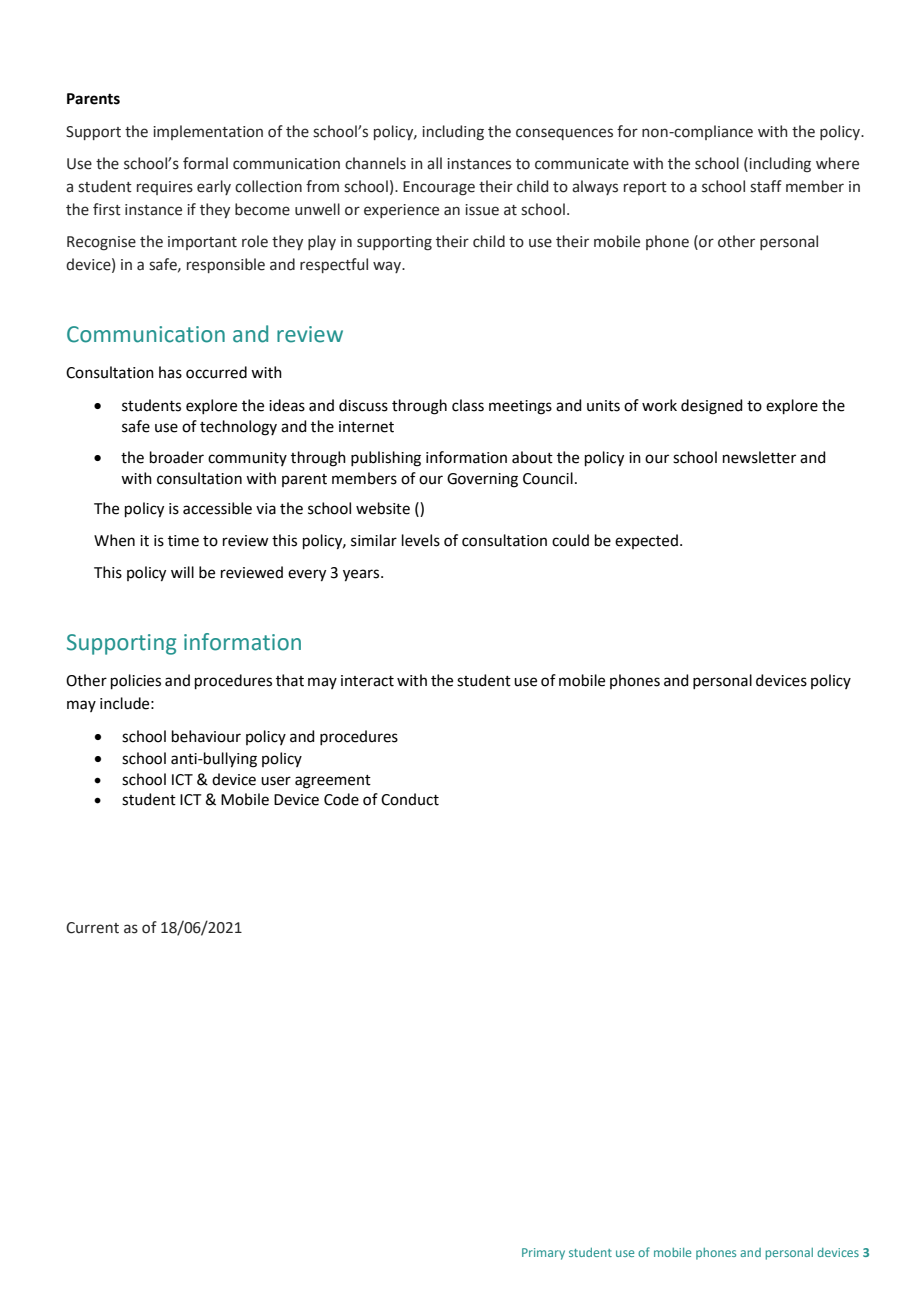 Image resolution: width=924 pixels, height=1309 pixels. I want to click on interact, so click(367, 681).
